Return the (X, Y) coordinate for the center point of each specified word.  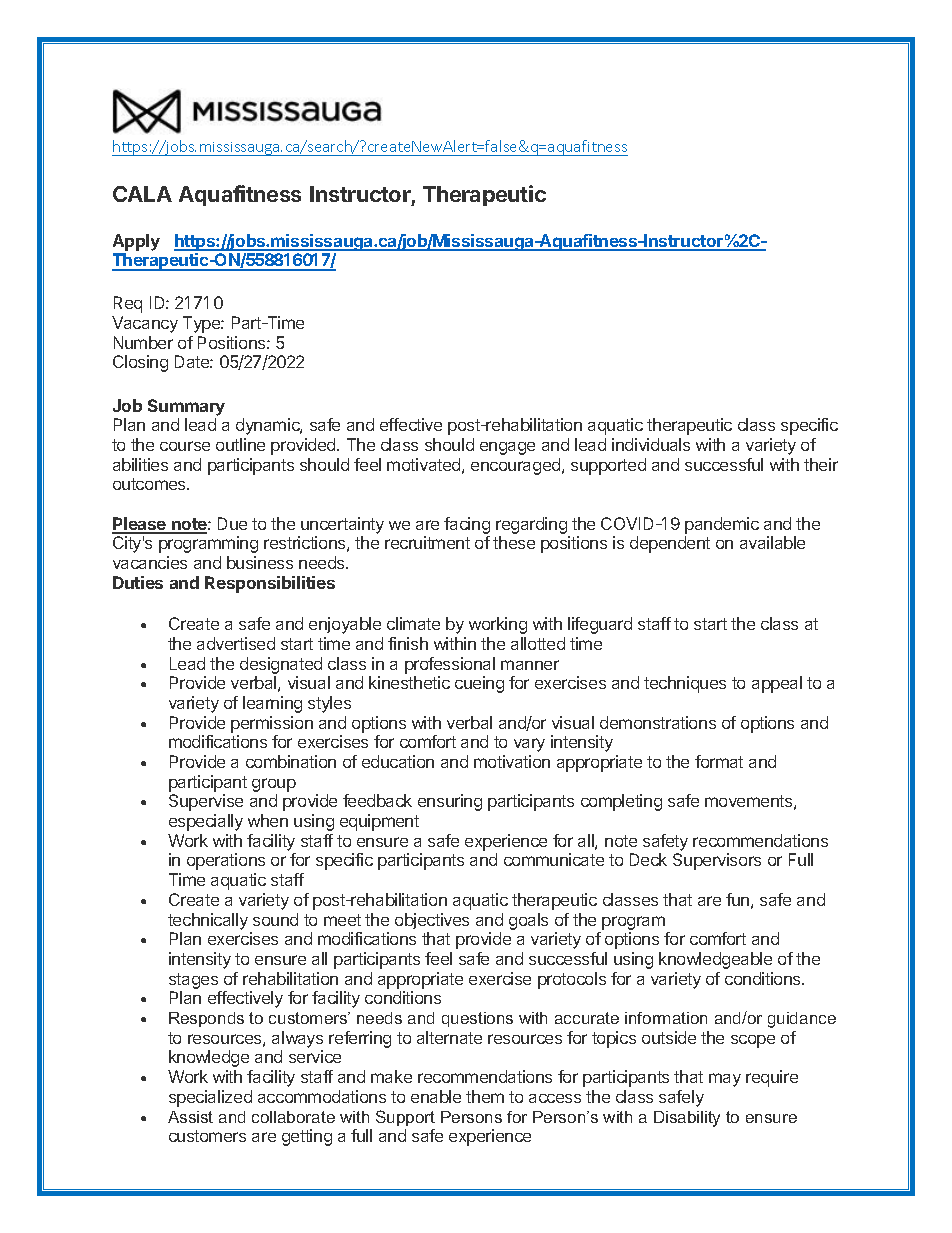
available (772, 542)
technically (208, 921)
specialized (210, 1098)
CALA (142, 194)
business (260, 562)
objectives (432, 921)
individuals (651, 444)
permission (272, 724)
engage (507, 448)
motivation (512, 761)
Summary (186, 407)
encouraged (517, 466)
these (514, 542)
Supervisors (717, 861)
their (821, 464)
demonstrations (658, 722)
